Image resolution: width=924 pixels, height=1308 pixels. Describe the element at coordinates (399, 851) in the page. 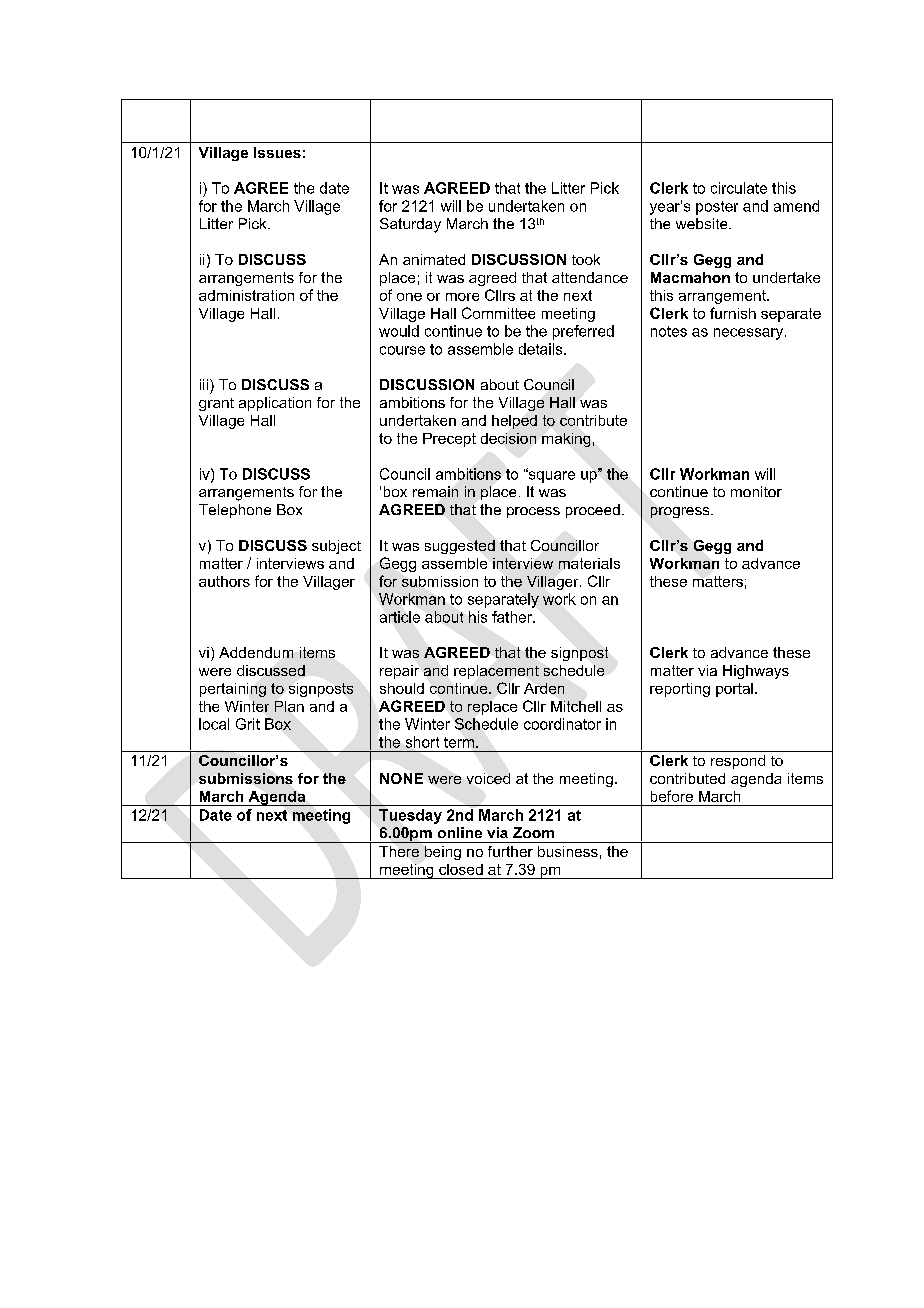

I see `There` at that location.
